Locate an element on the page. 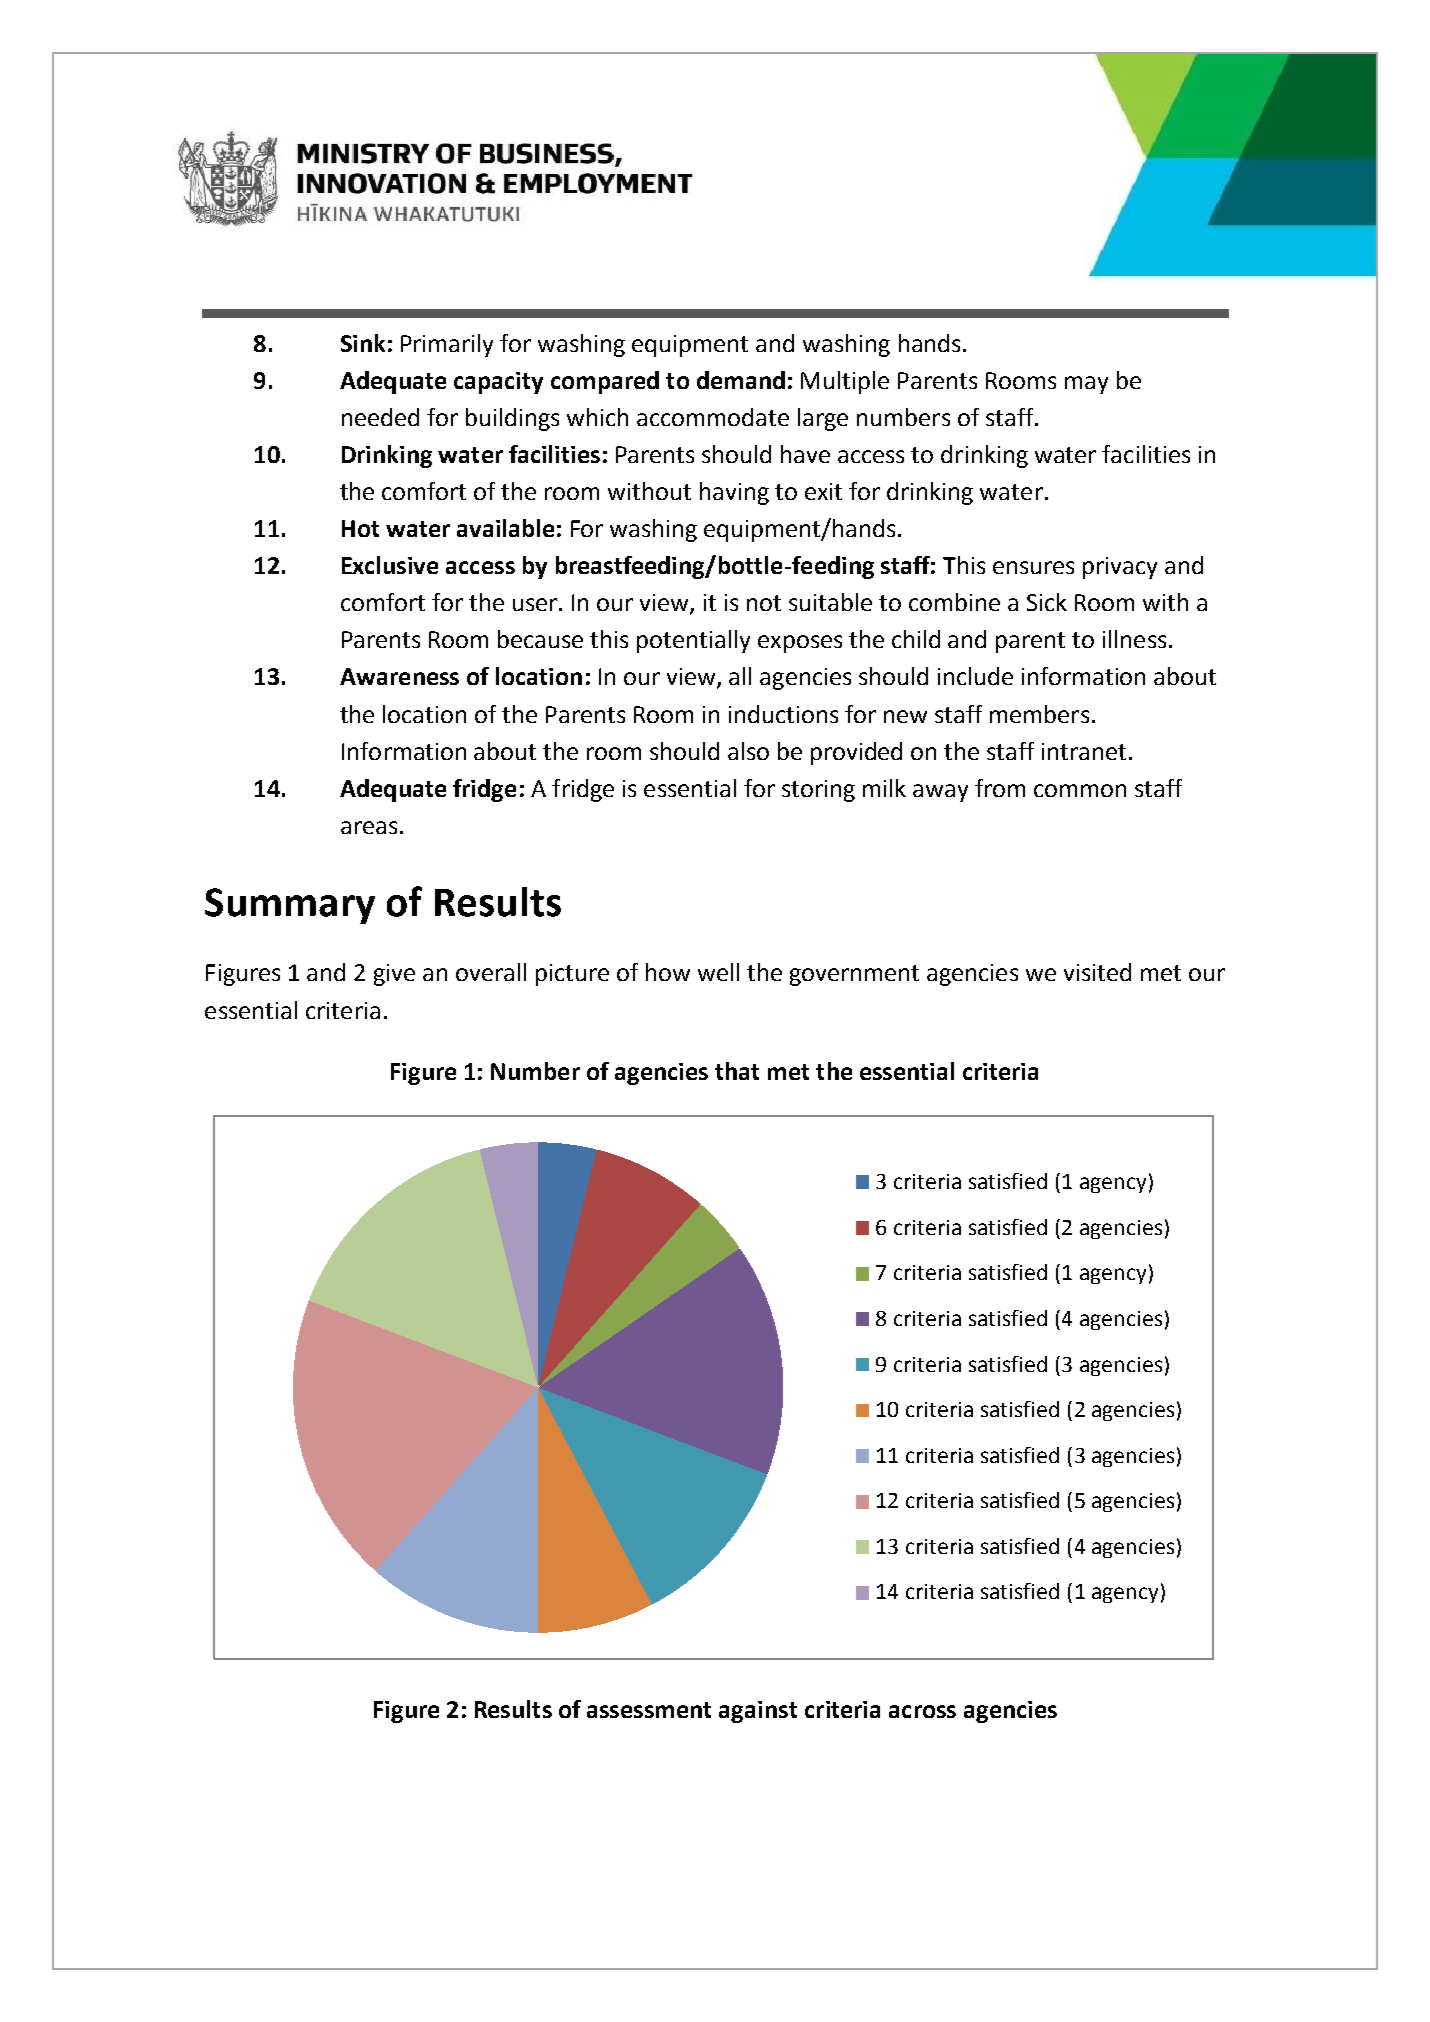 This page has width=1430, height=2022. demand is located at coordinates (741, 380).
